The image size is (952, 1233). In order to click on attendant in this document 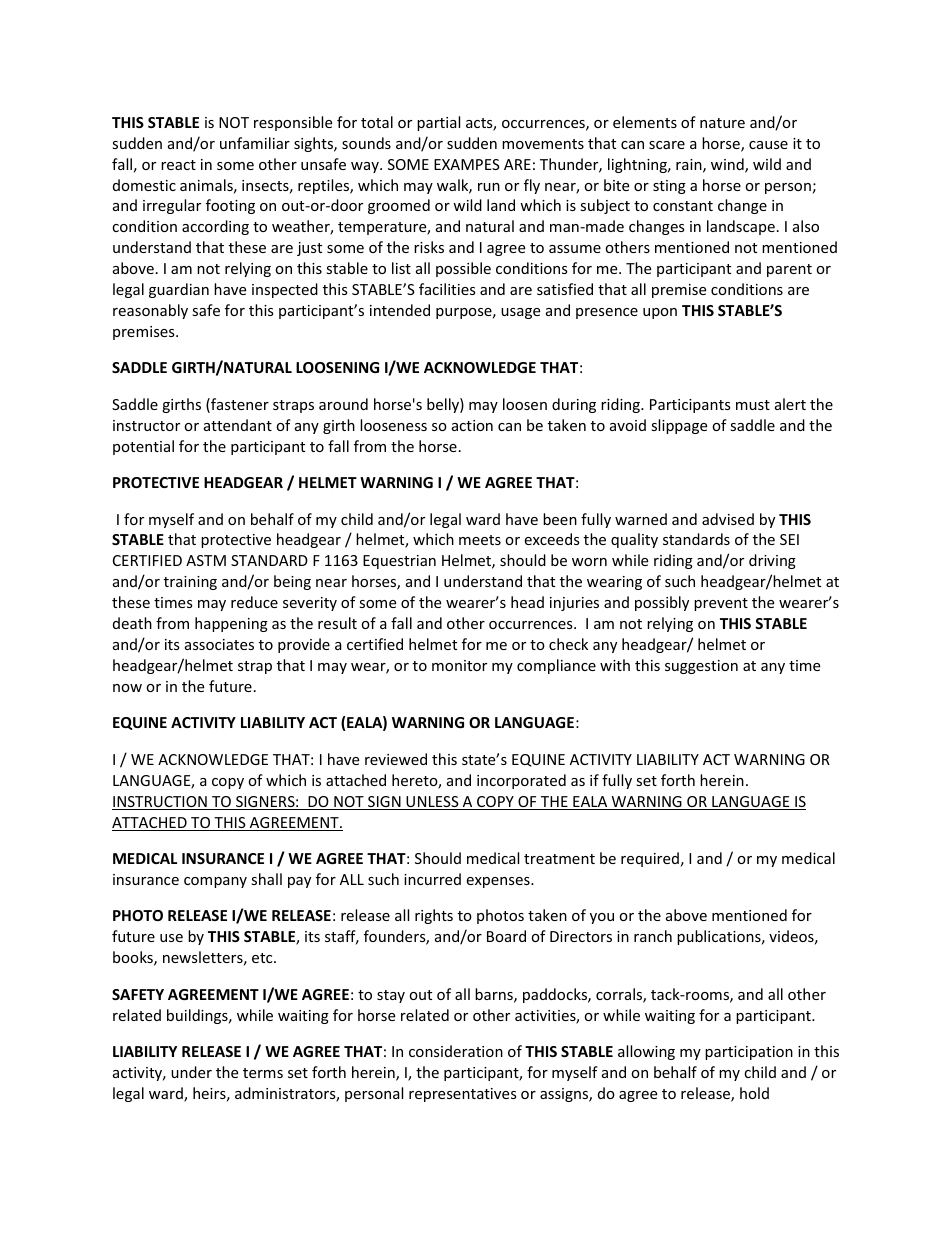, I will do `click(238, 425)`.
